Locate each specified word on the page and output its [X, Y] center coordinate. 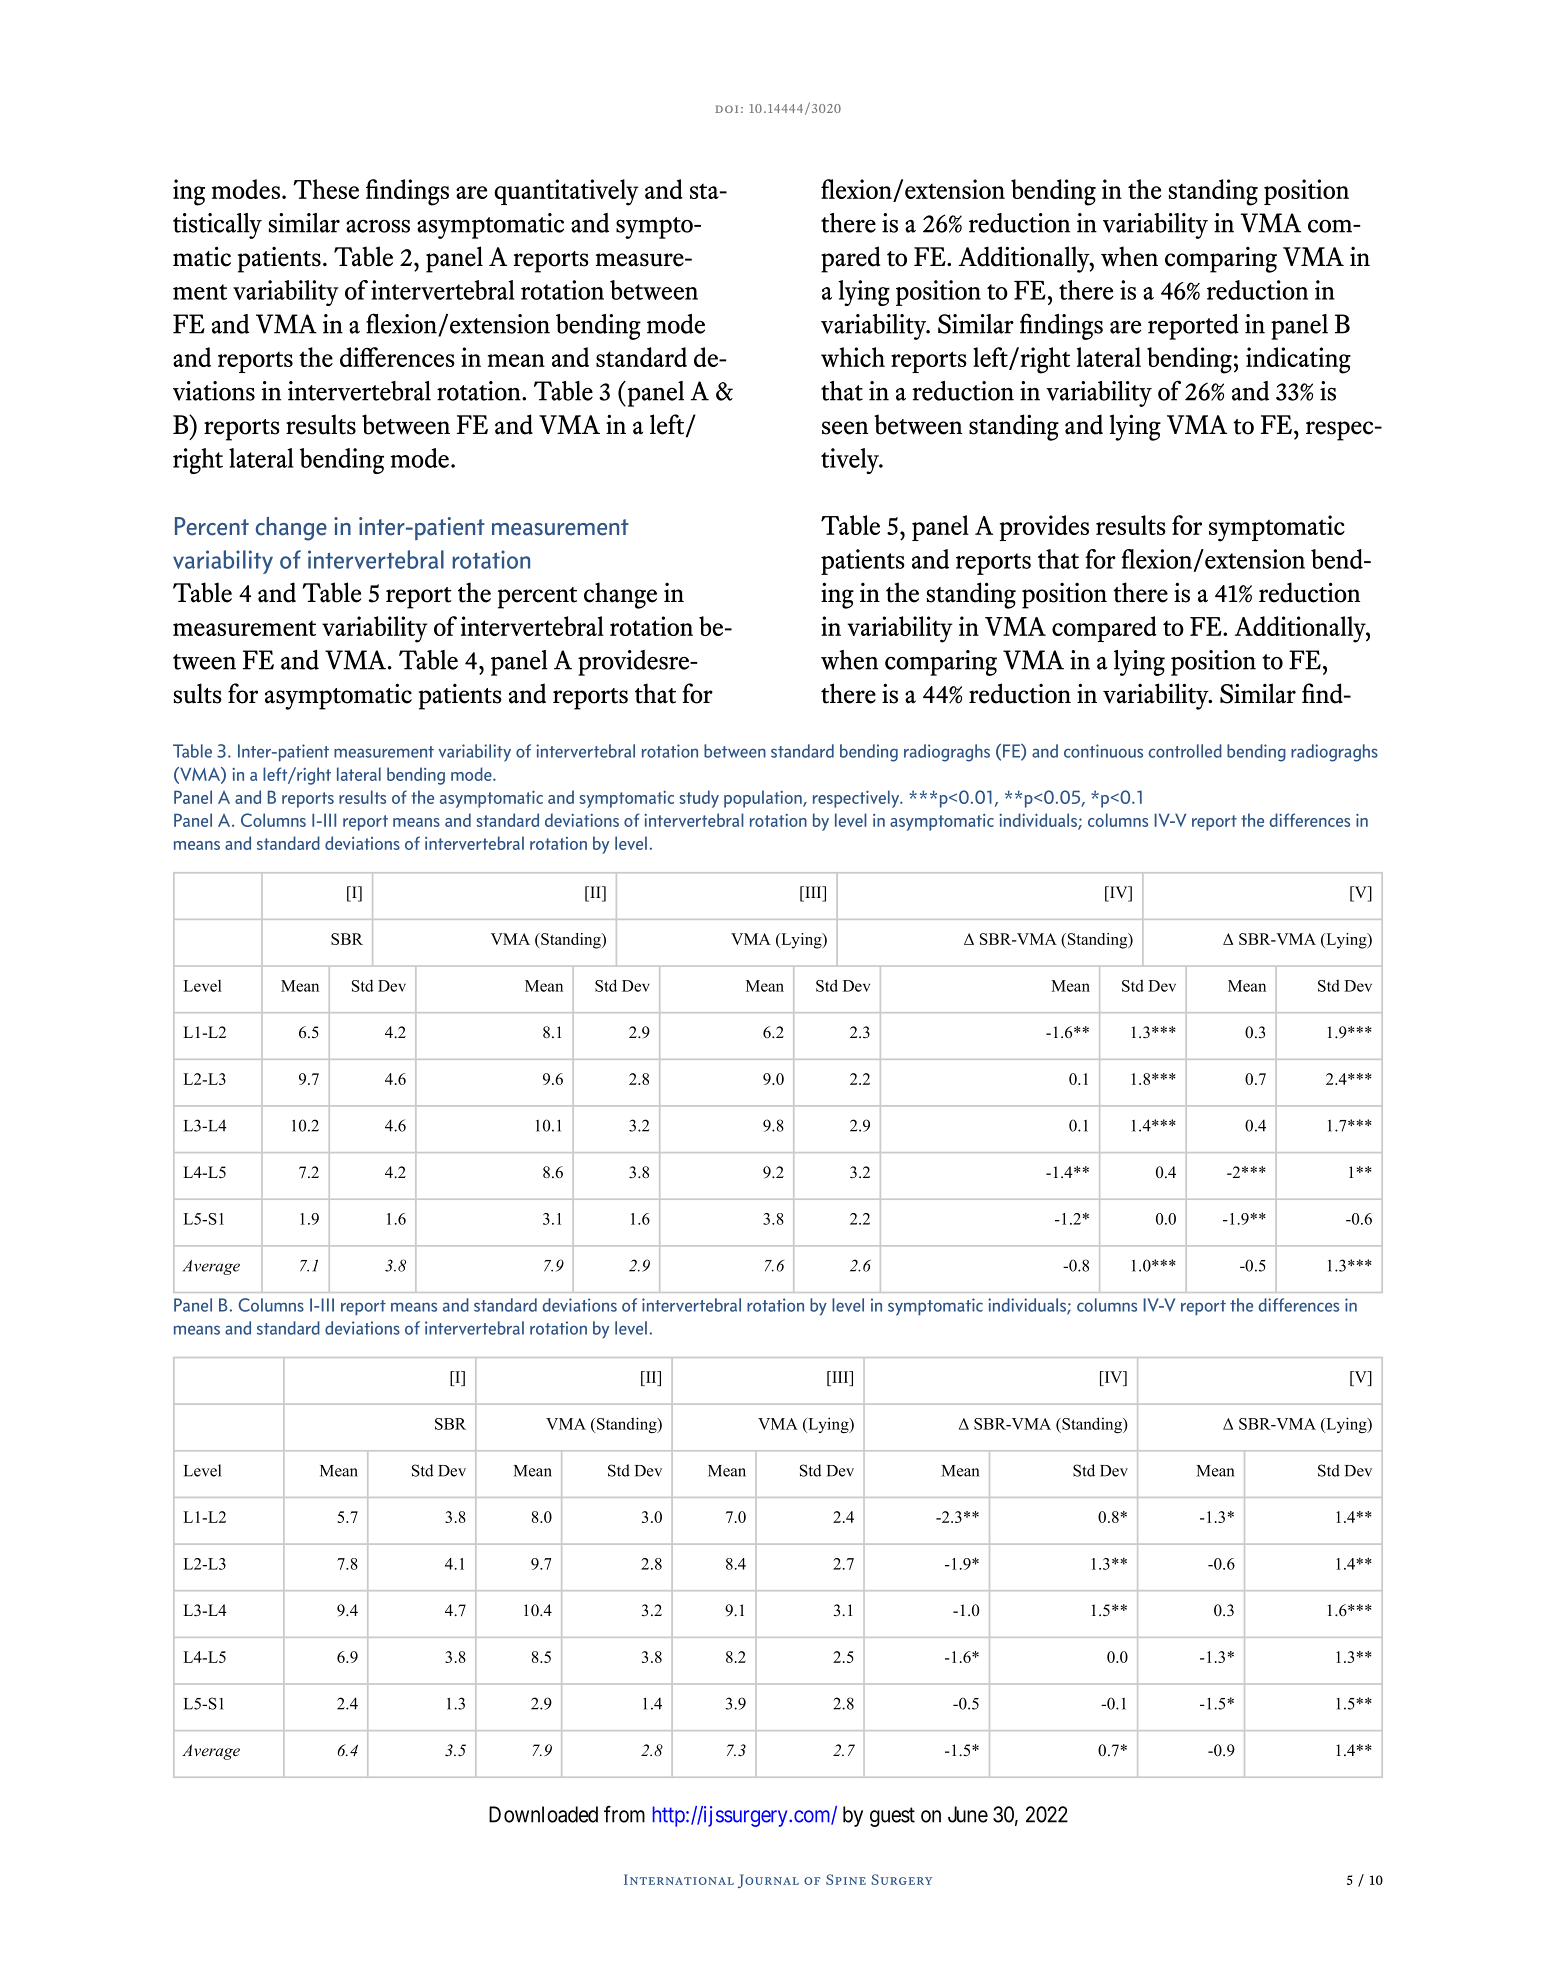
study [699, 799]
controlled [1185, 751]
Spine [846, 1879]
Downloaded [543, 1814]
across [378, 226]
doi [726, 109]
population [764, 799]
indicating [1298, 360]
